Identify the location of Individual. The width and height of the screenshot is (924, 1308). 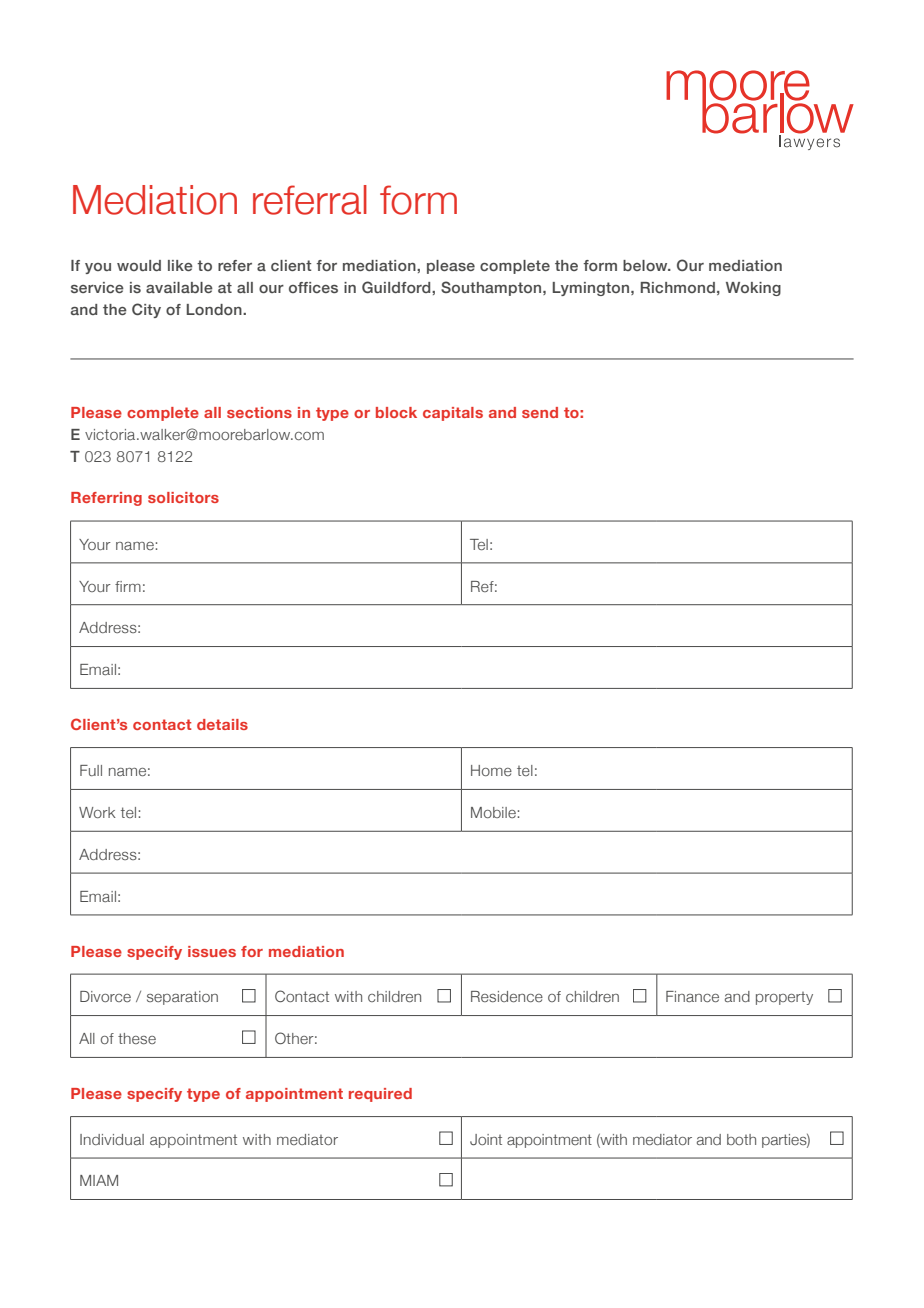
(112, 1139).
